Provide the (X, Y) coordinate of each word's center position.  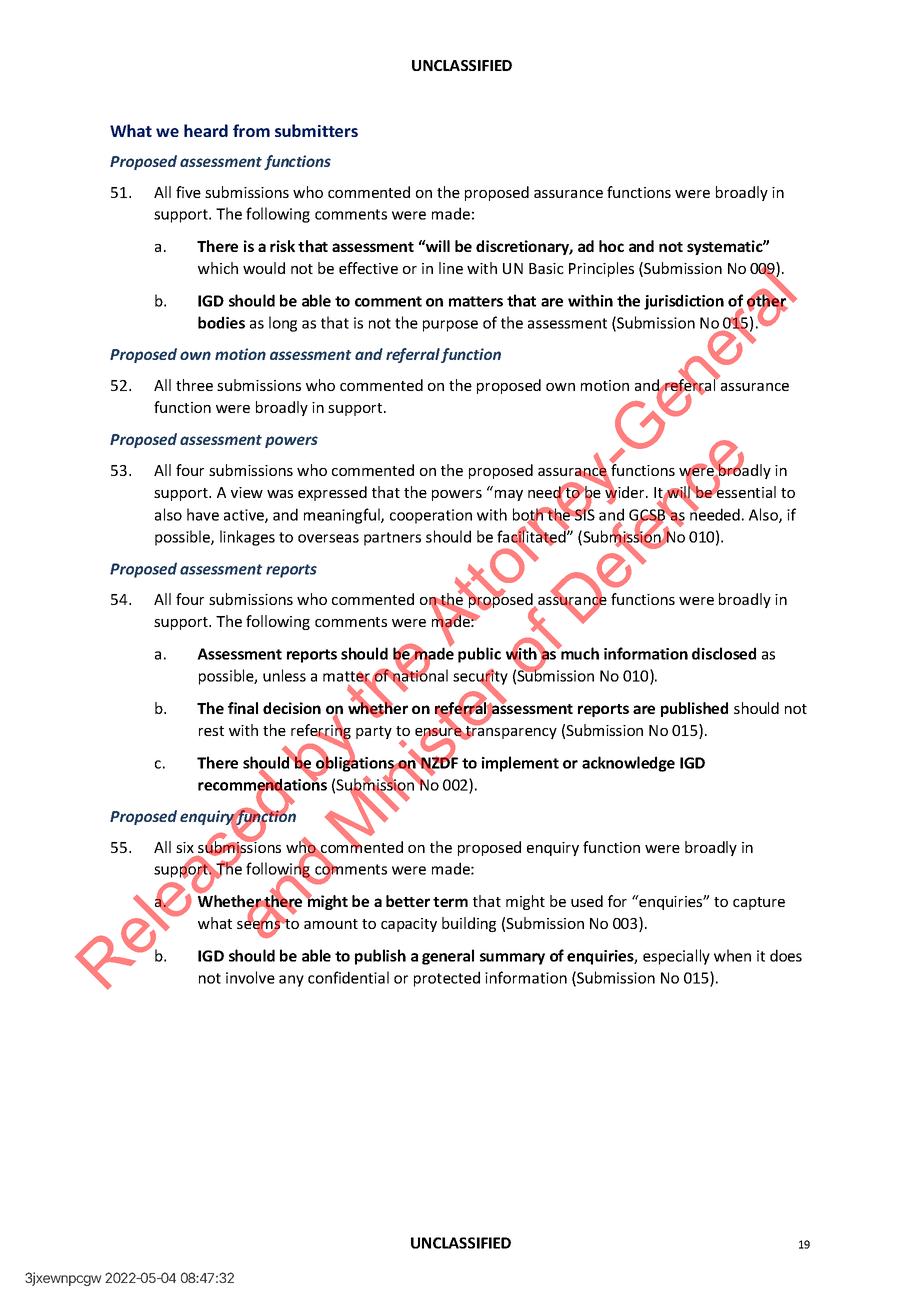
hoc (611, 246)
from (251, 130)
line (451, 268)
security (480, 678)
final (243, 708)
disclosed (724, 653)
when (732, 955)
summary (512, 959)
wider (625, 492)
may (509, 495)
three (194, 385)
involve (250, 977)
